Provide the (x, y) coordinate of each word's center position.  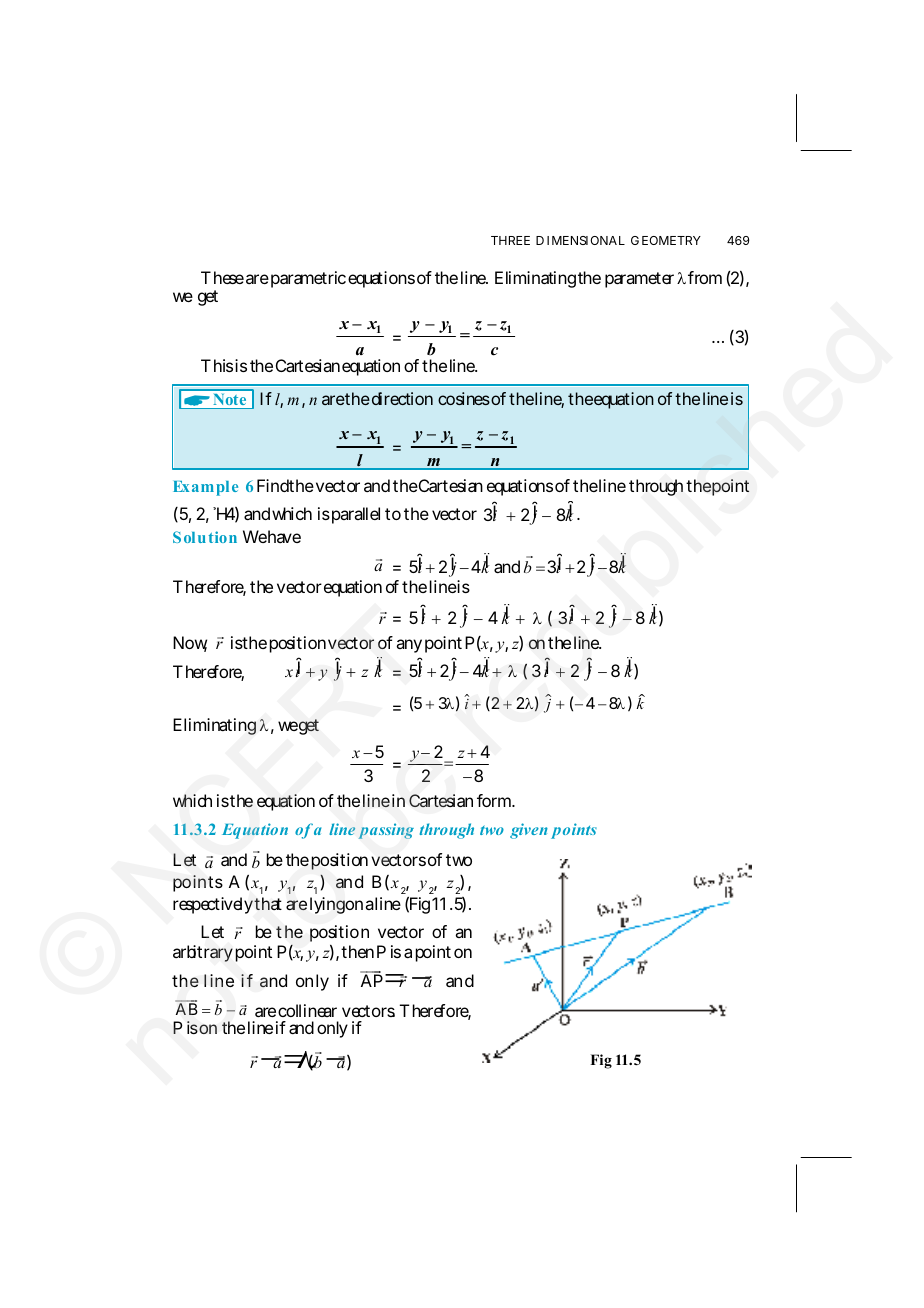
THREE (510, 240)
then (357, 951)
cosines (464, 398)
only (332, 1029)
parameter (639, 280)
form (495, 800)
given (529, 831)
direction (401, 398)
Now (190, 644)
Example (205, 488)
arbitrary (203, 953)
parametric (307, 279)
